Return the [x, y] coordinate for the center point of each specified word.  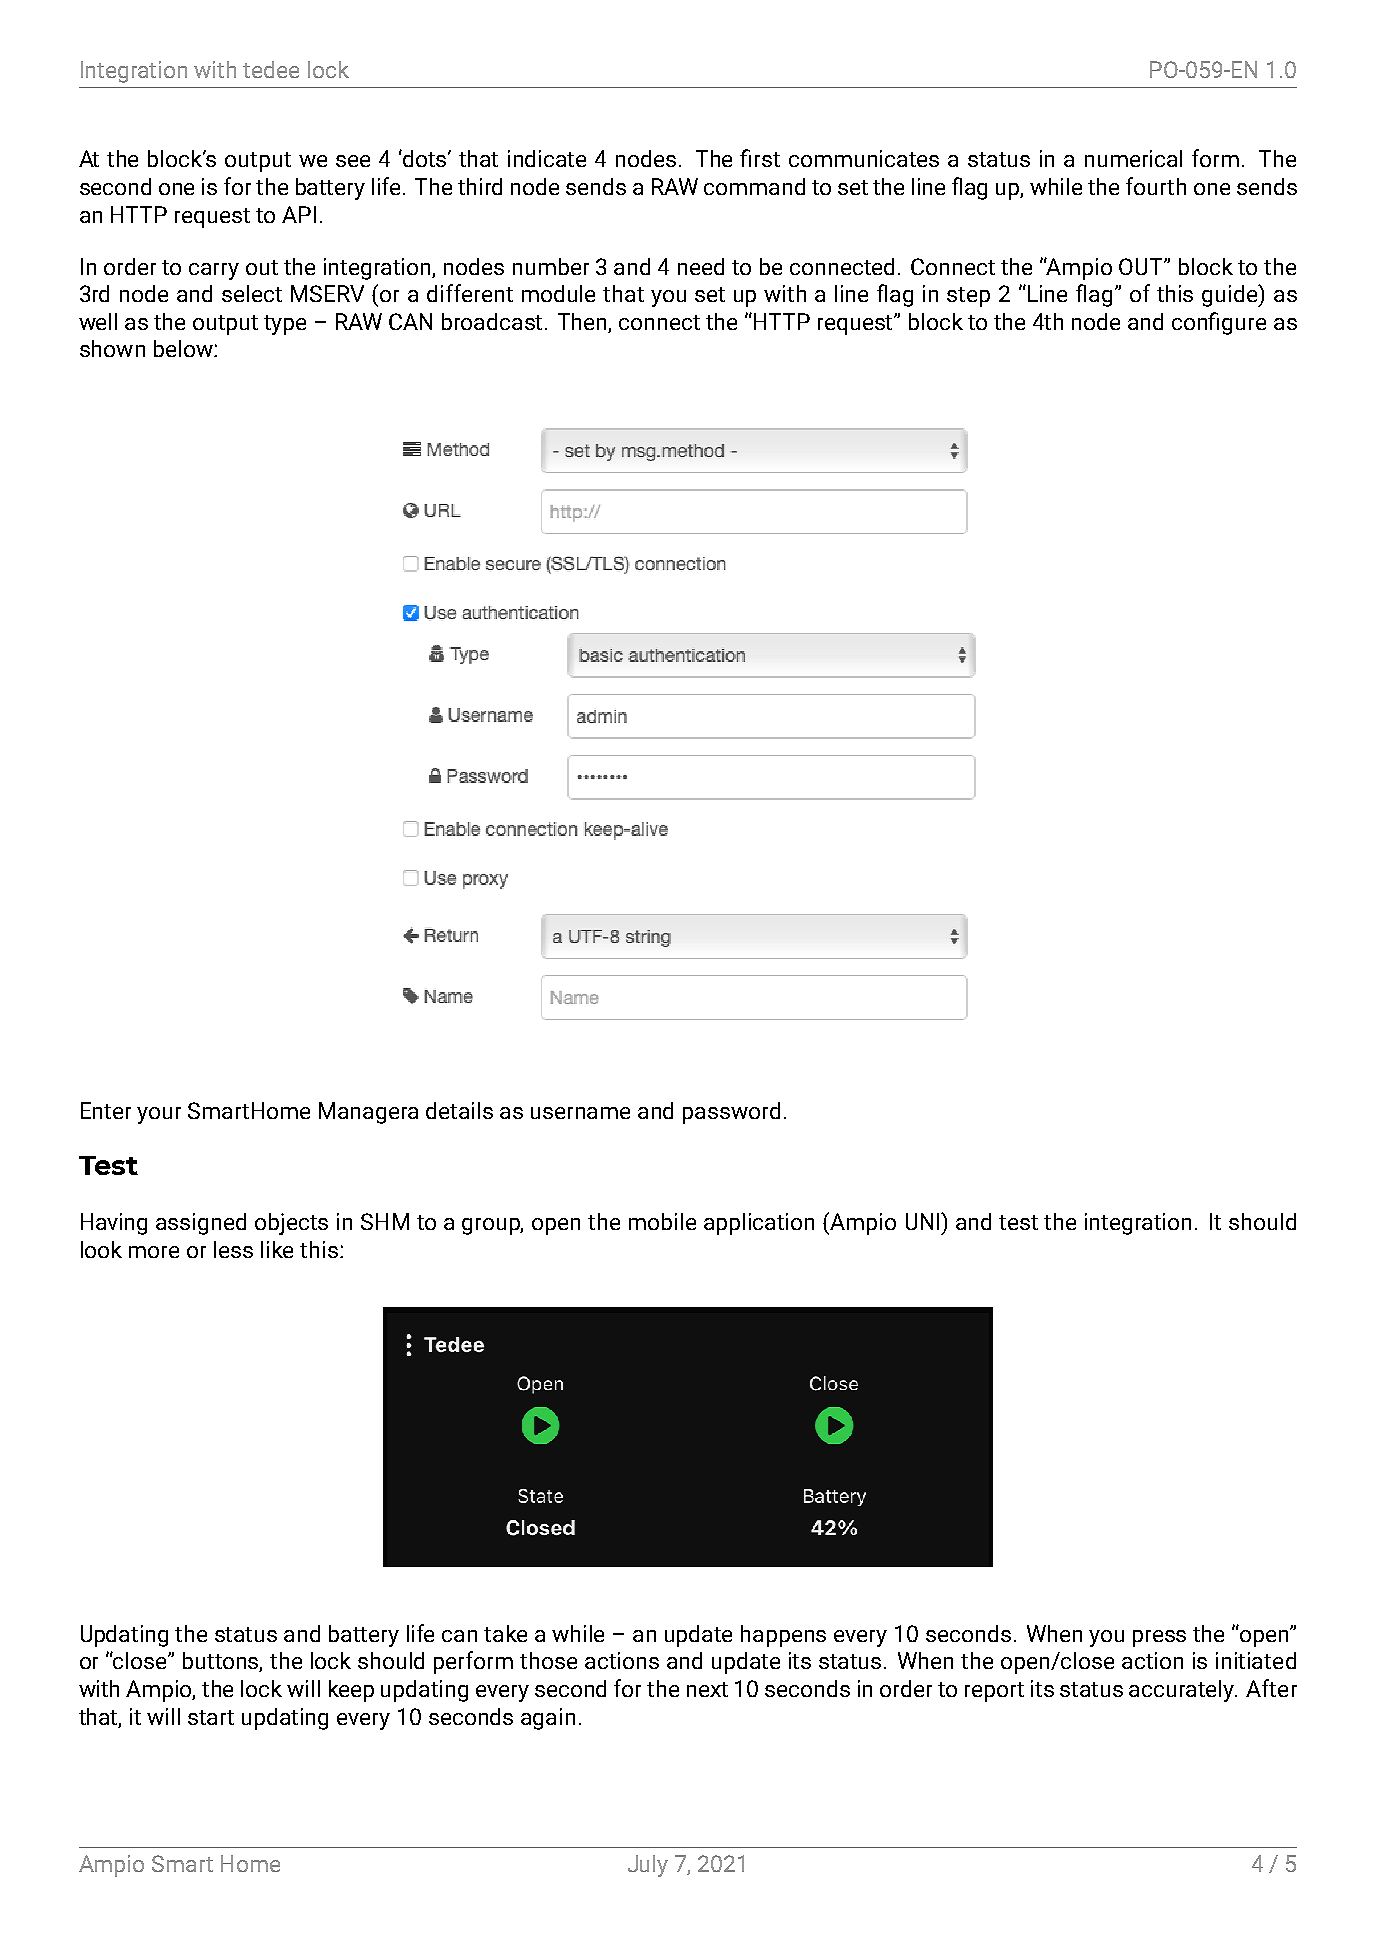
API [299, 214]
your [159, 1115]
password [731, 1113]
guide [1231, 295]
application [759, 1224]
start [211, 1717]
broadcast [494, 321]
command [754, 186]
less [233, 1249]
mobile [662, 1221]
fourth [1156, 186]
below [184, 348]
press [1159, 1638]
